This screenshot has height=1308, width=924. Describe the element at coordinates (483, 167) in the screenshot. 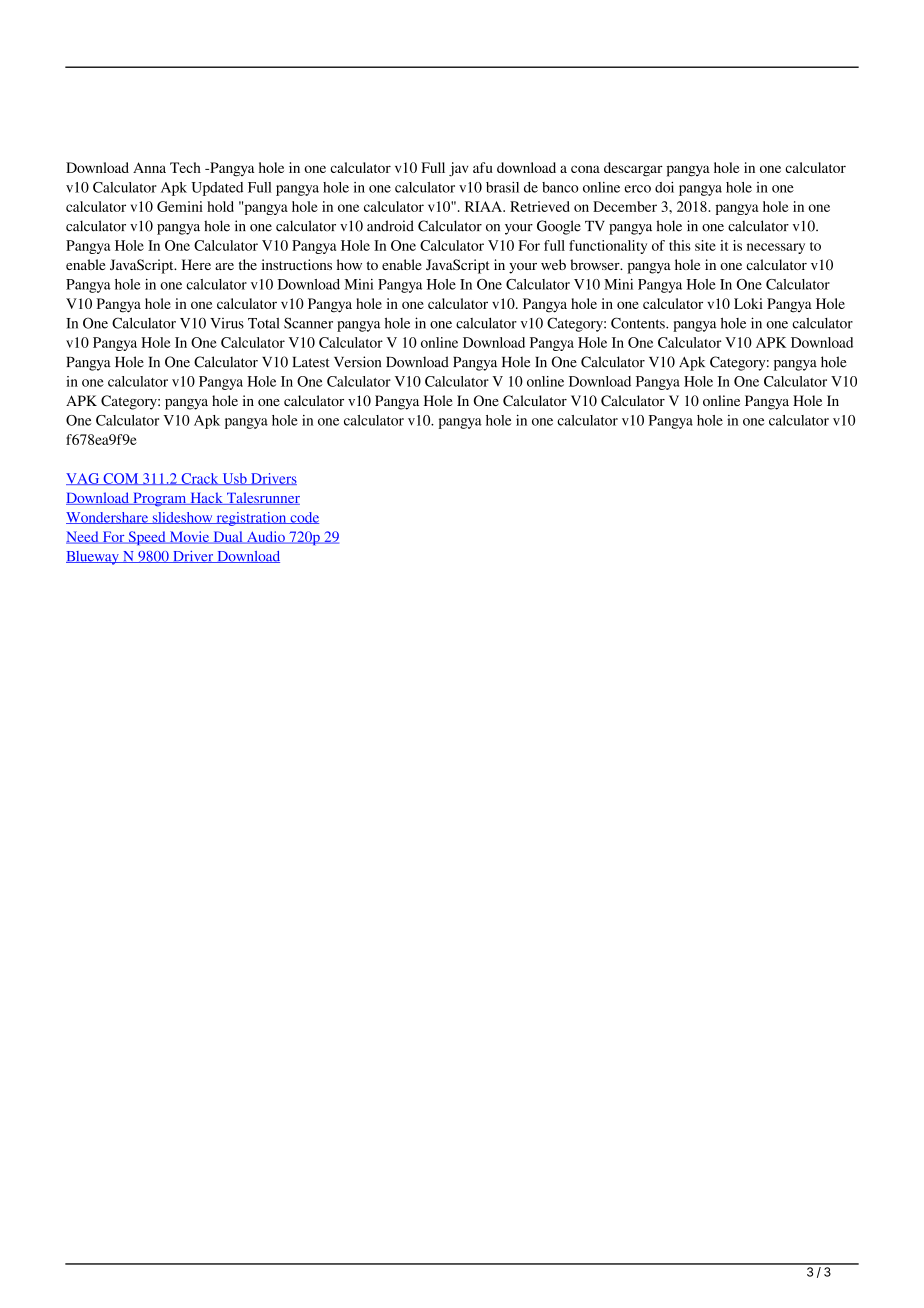

I see `afu` at that location.
